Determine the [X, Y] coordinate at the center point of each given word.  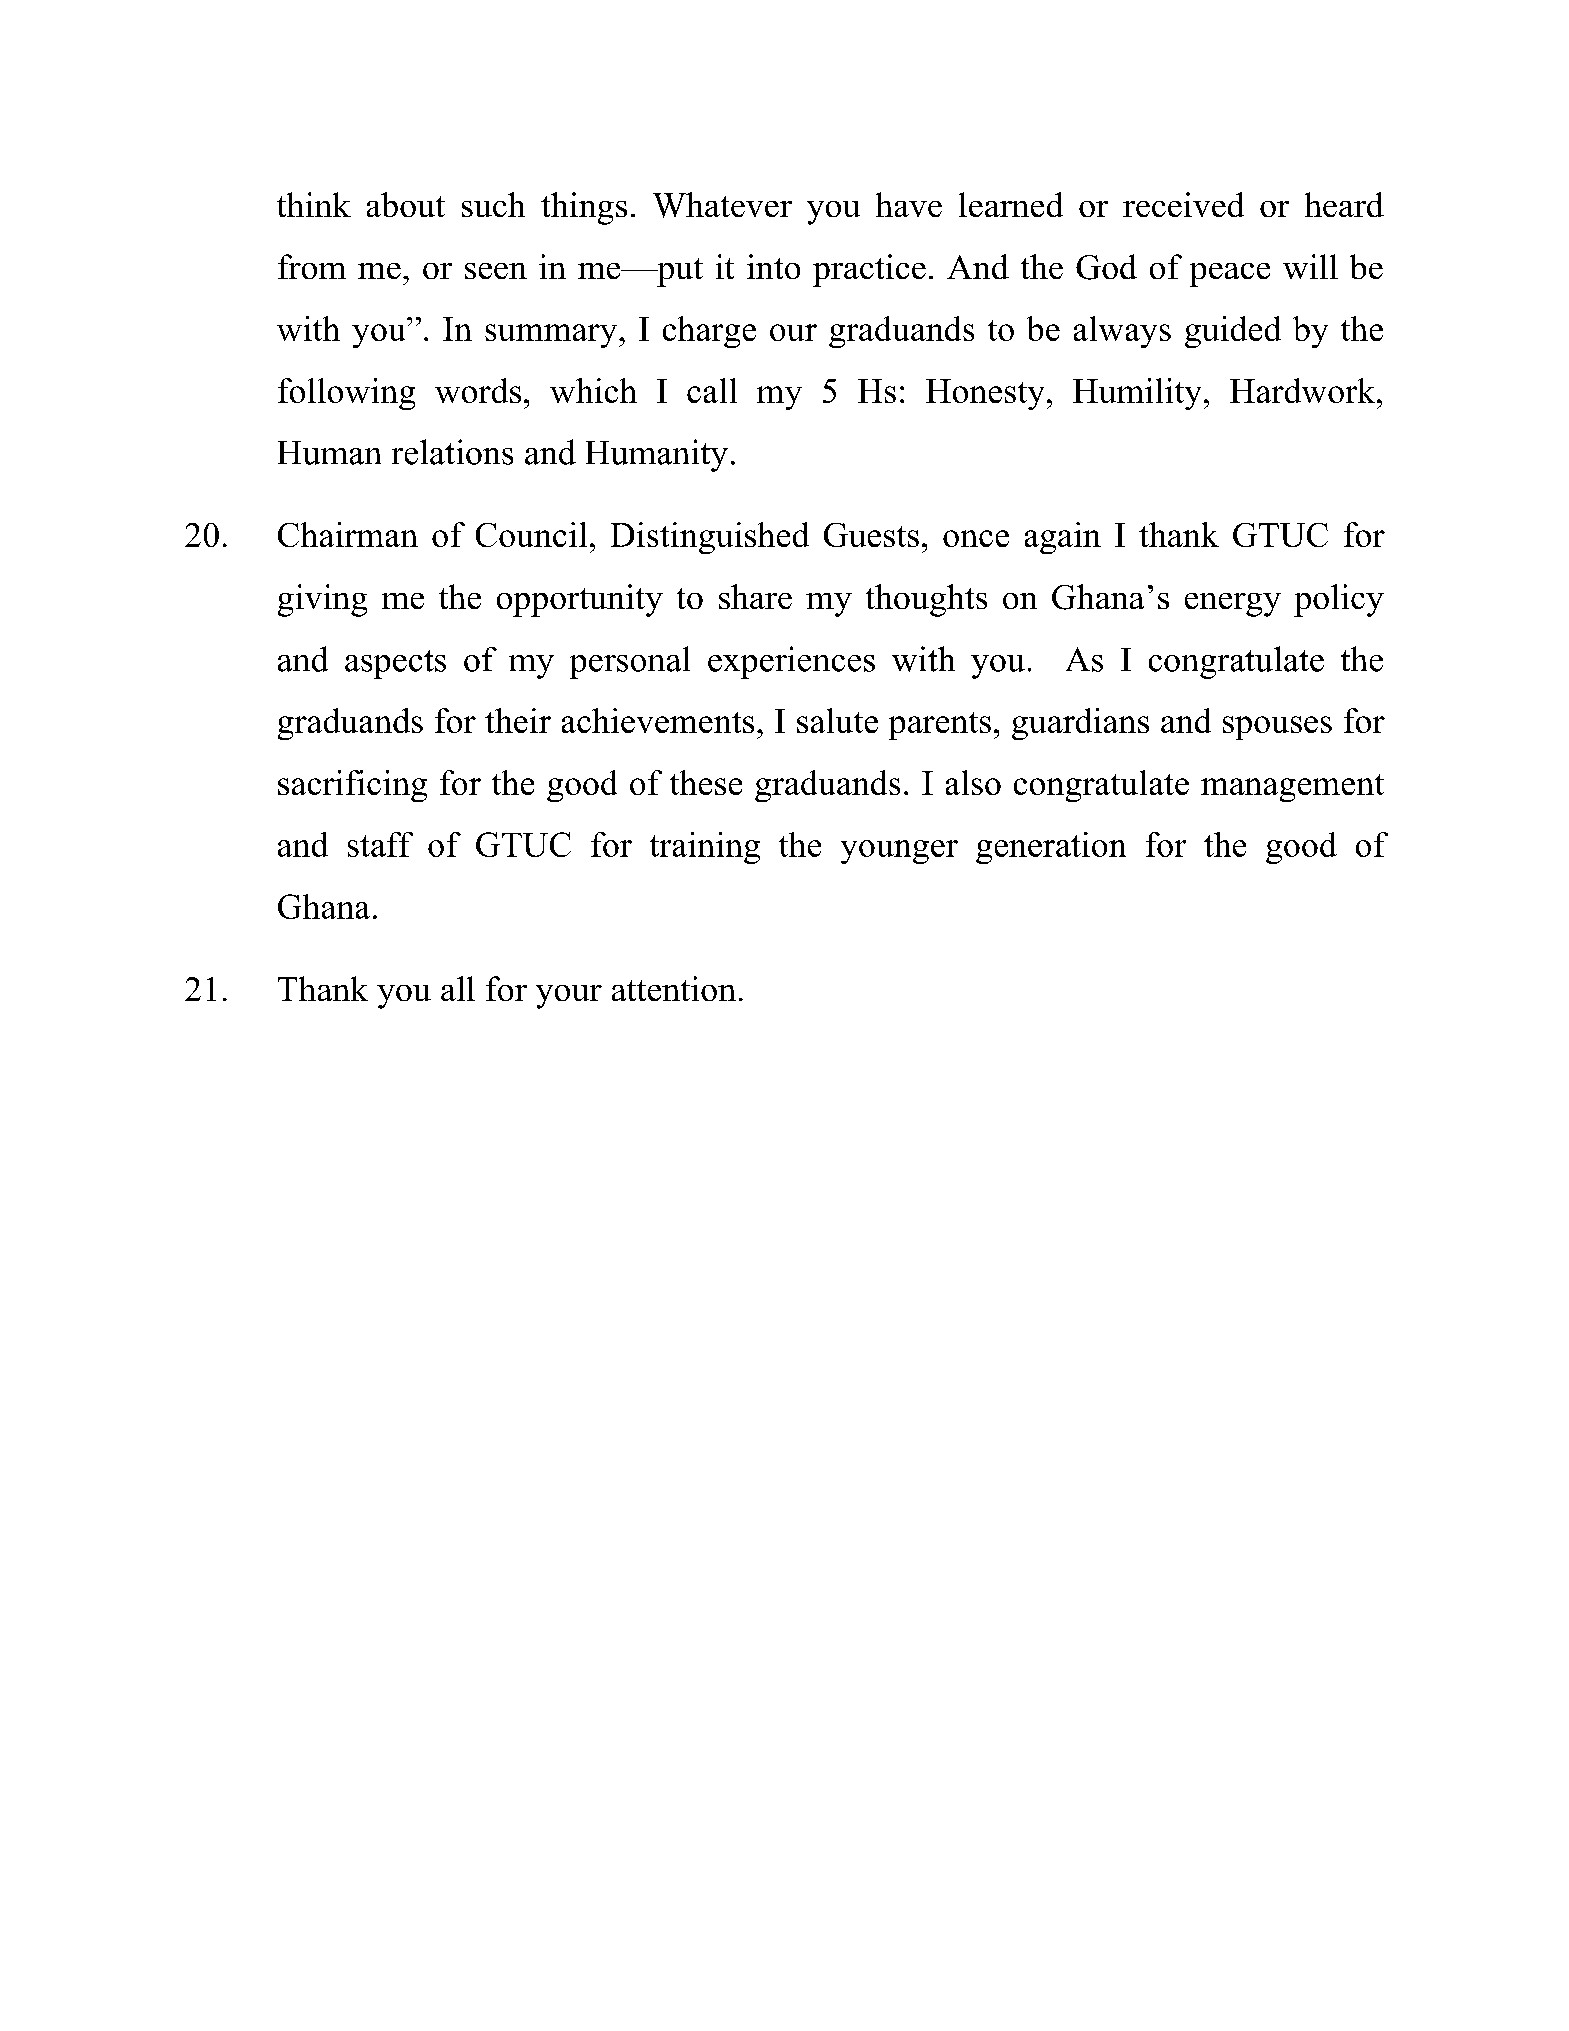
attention [674, 988]
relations [452, 452]
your [569, 997]
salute [837, 720]
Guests [871, 535]
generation [1051, 848]
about [406, 204]
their [518, 720]
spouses [1277, 728]
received [1183, 204]
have [909, 204]
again [1063, 538]
